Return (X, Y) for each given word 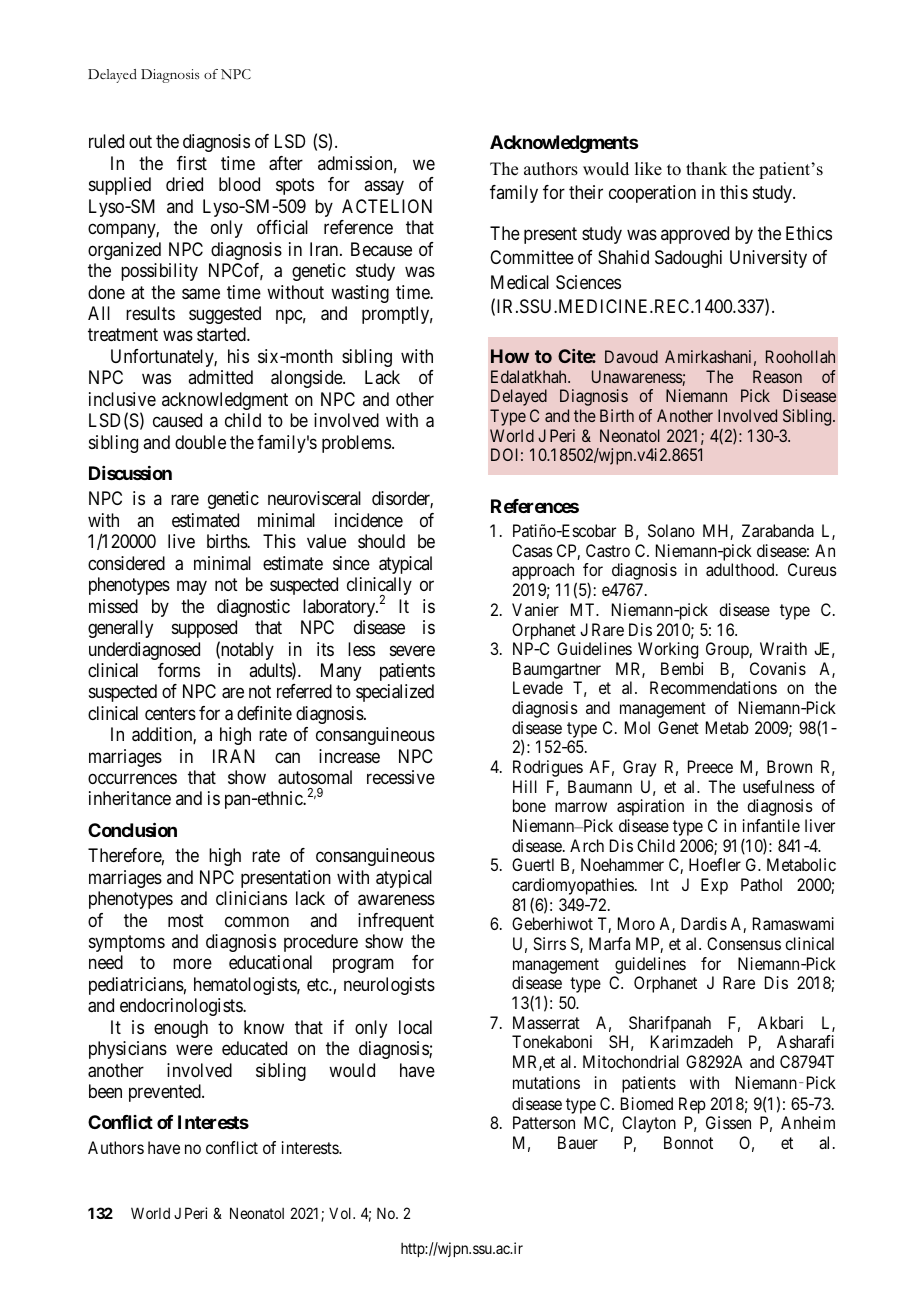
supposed (204, 629)
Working (668, 650)
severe (412, 650)
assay (384, 188)
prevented (166, 1093)
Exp (714, 886)
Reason (777, 376)
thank (706, 168)
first (192, 163)
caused (177, 420)
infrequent (396, 922)
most (186, 920)
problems (356, 444)
